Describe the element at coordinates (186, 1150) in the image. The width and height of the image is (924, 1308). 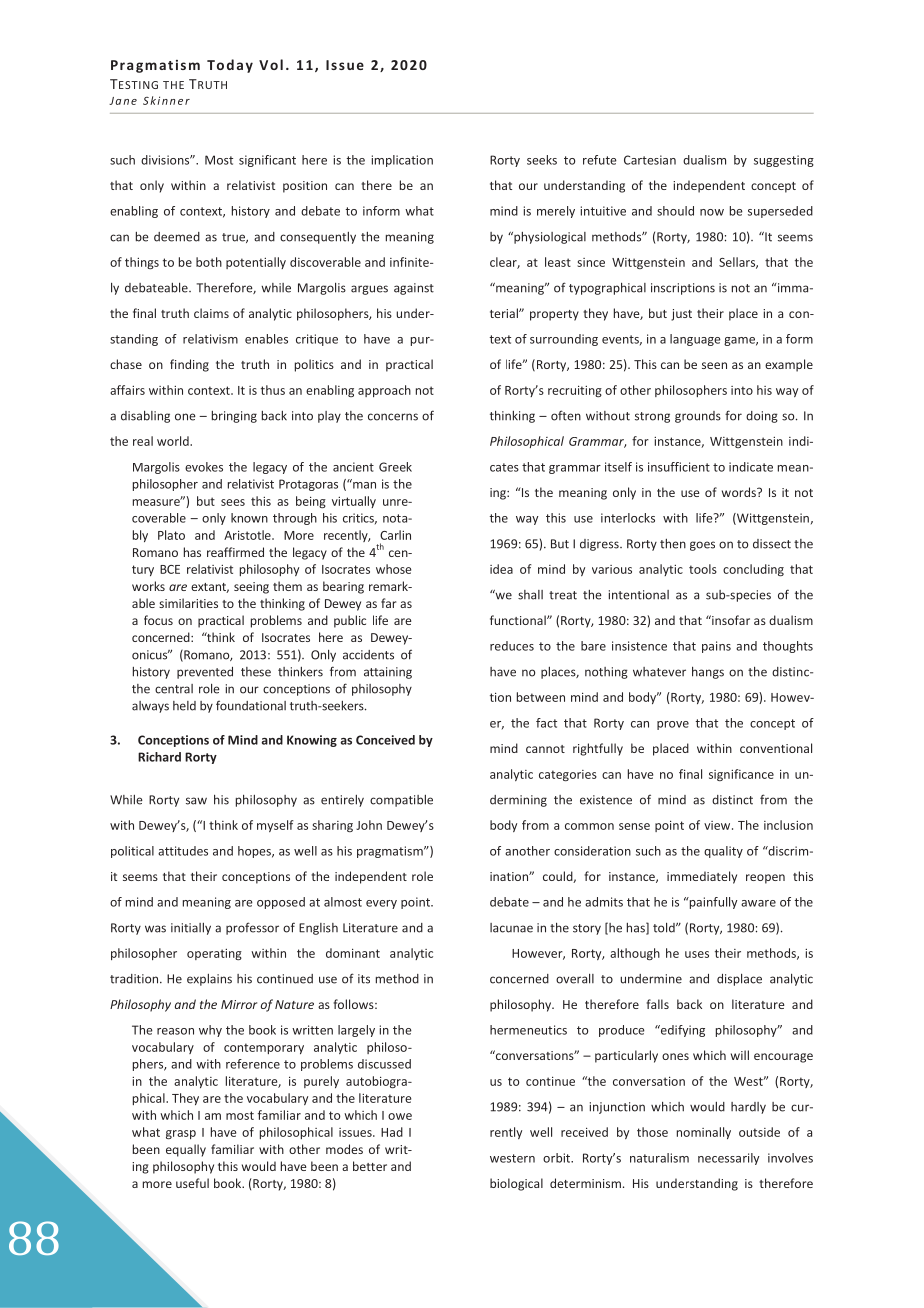
I see `equally` at that location.
